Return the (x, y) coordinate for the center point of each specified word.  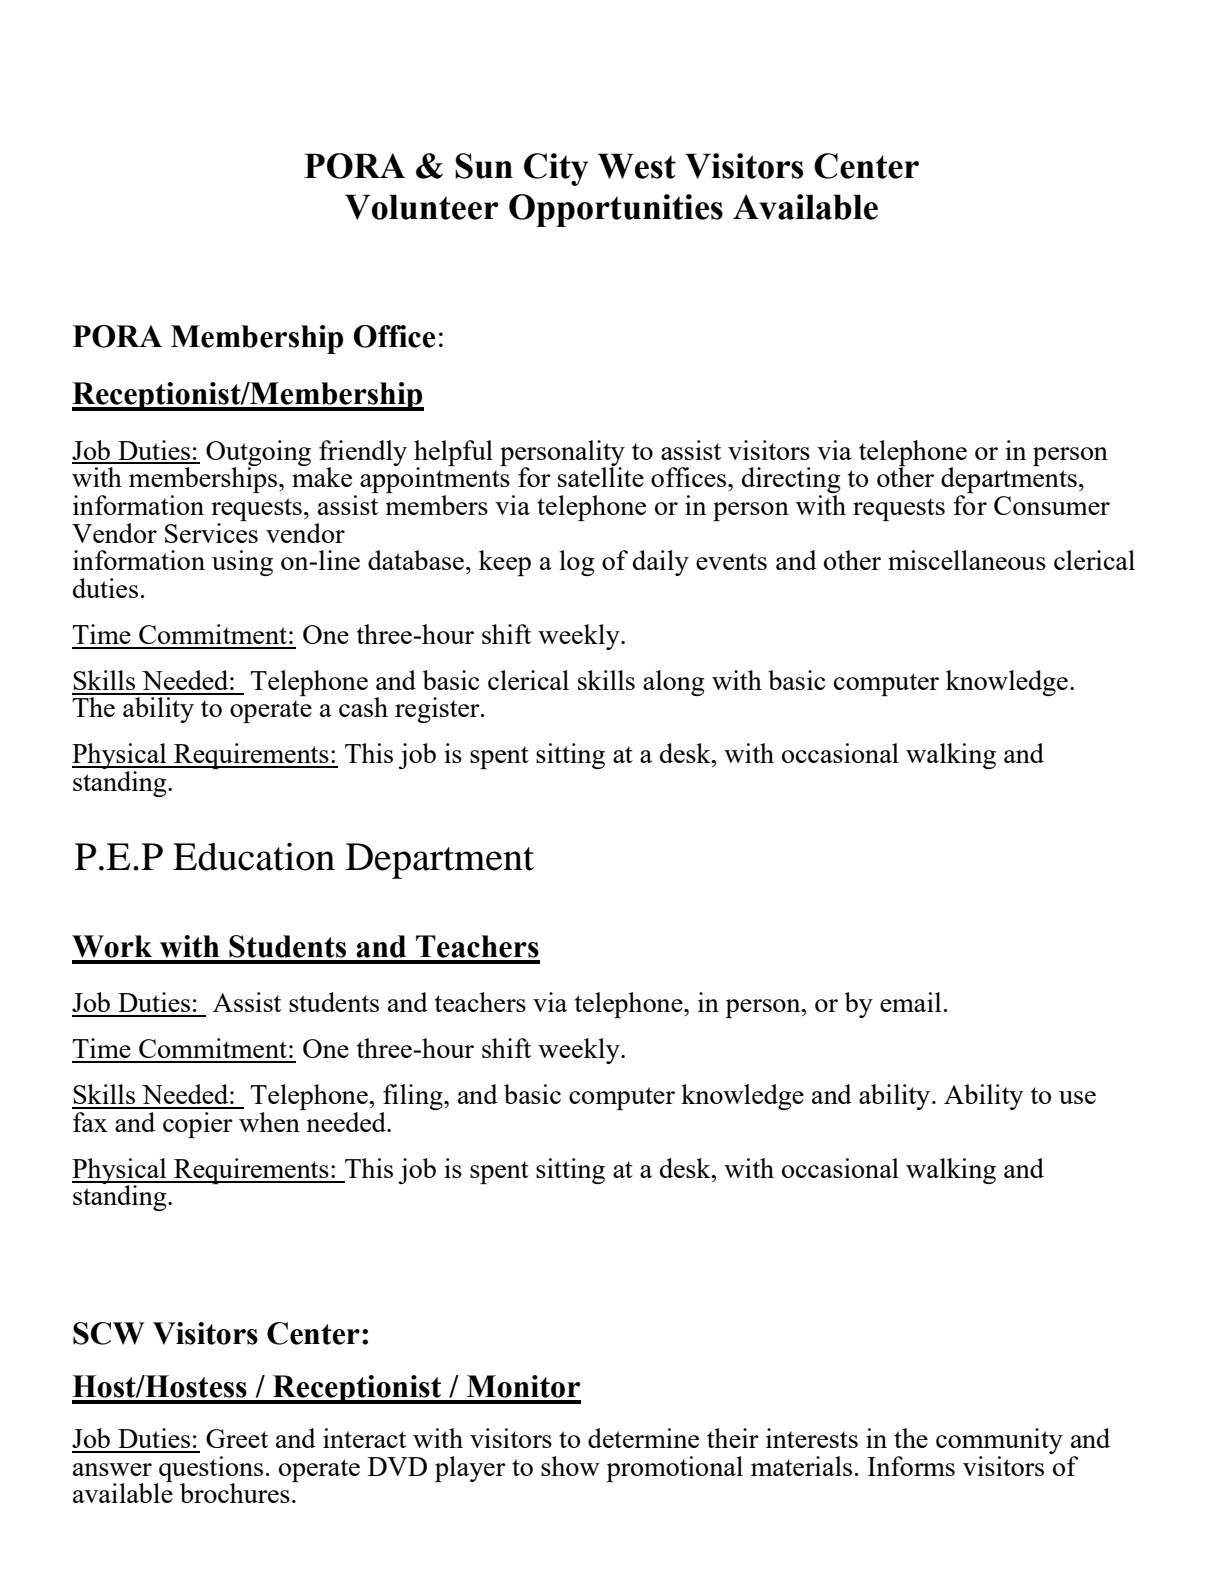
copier (198, 1125)
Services (211, 533)
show (570, 1466)
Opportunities (616, 210)
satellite (601, 477)
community (999, 1442)
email (910, 1002)
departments (1009, 481)
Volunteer (422, 207)
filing (414, 1097)
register (438, 710)
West (637, 166)
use (1077, 1097)
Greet (237, 1438)
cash (363, 707)
